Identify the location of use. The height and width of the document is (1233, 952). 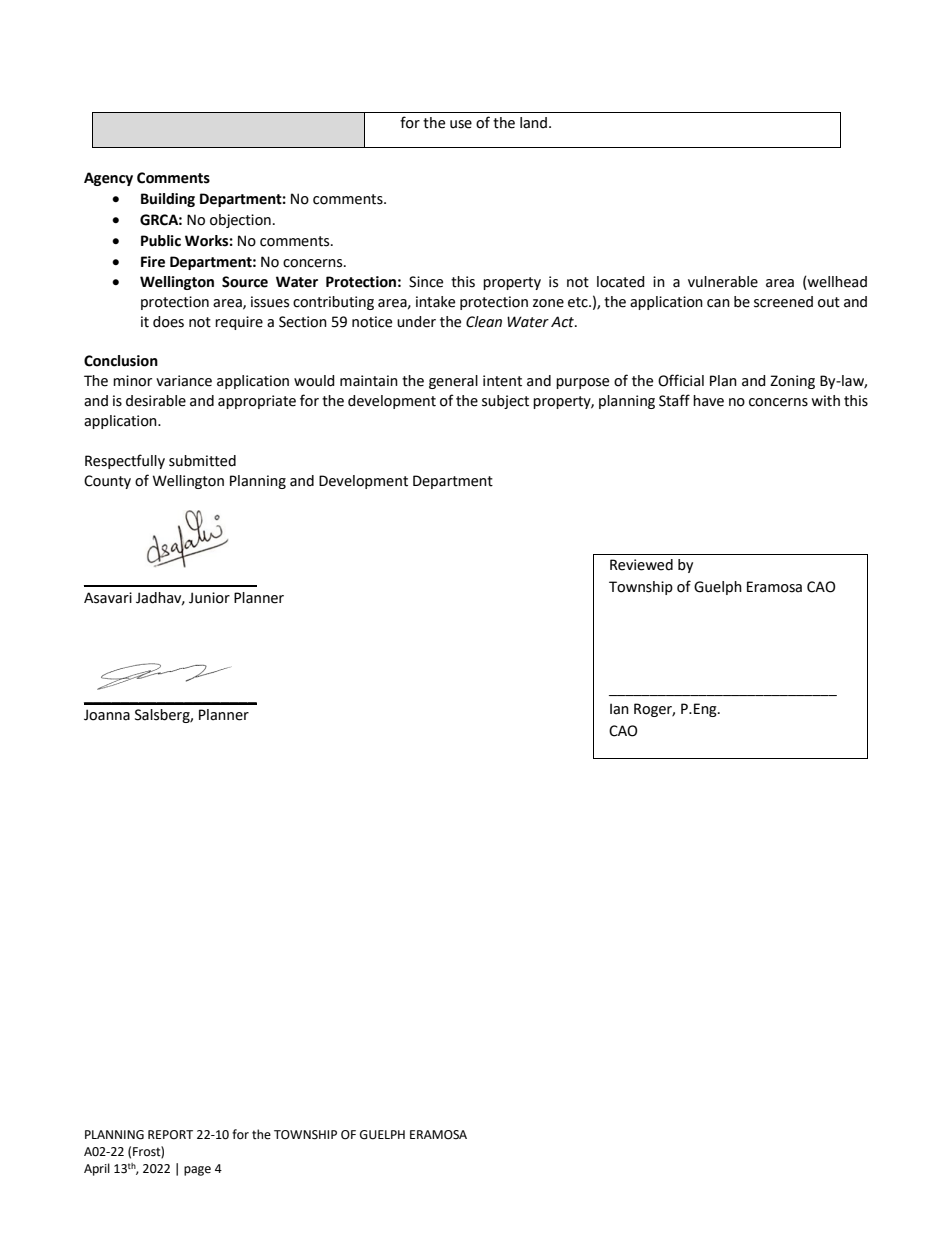
(461, 124).
